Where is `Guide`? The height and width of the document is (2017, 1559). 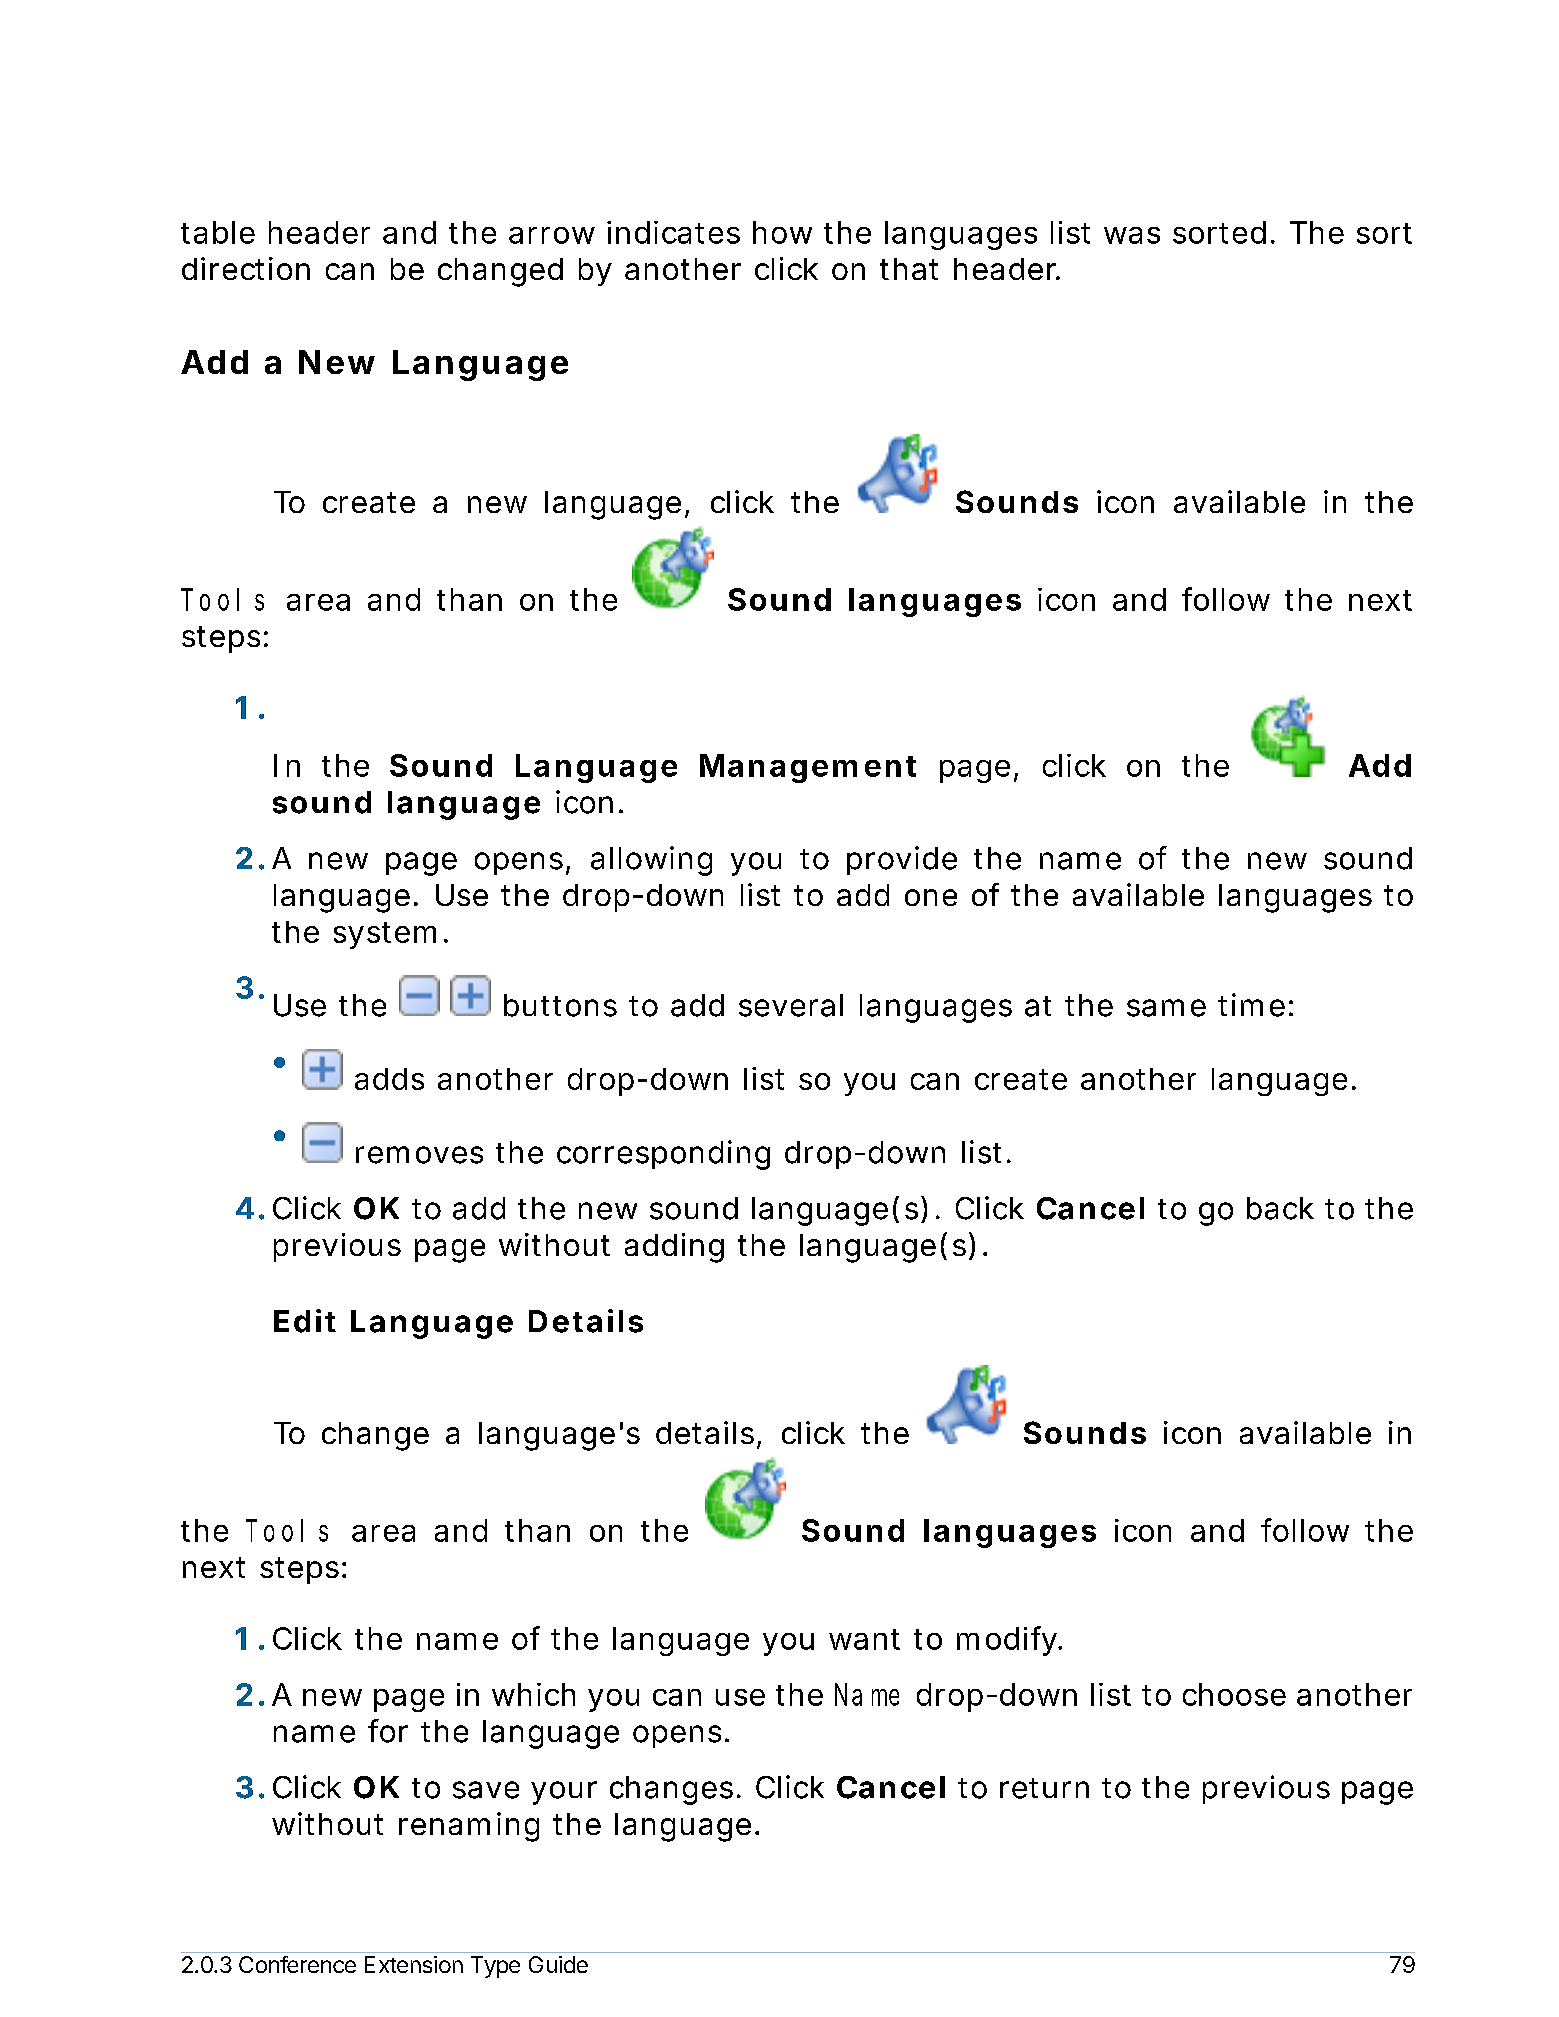 Guide is located at coordinates (558, 1964).
